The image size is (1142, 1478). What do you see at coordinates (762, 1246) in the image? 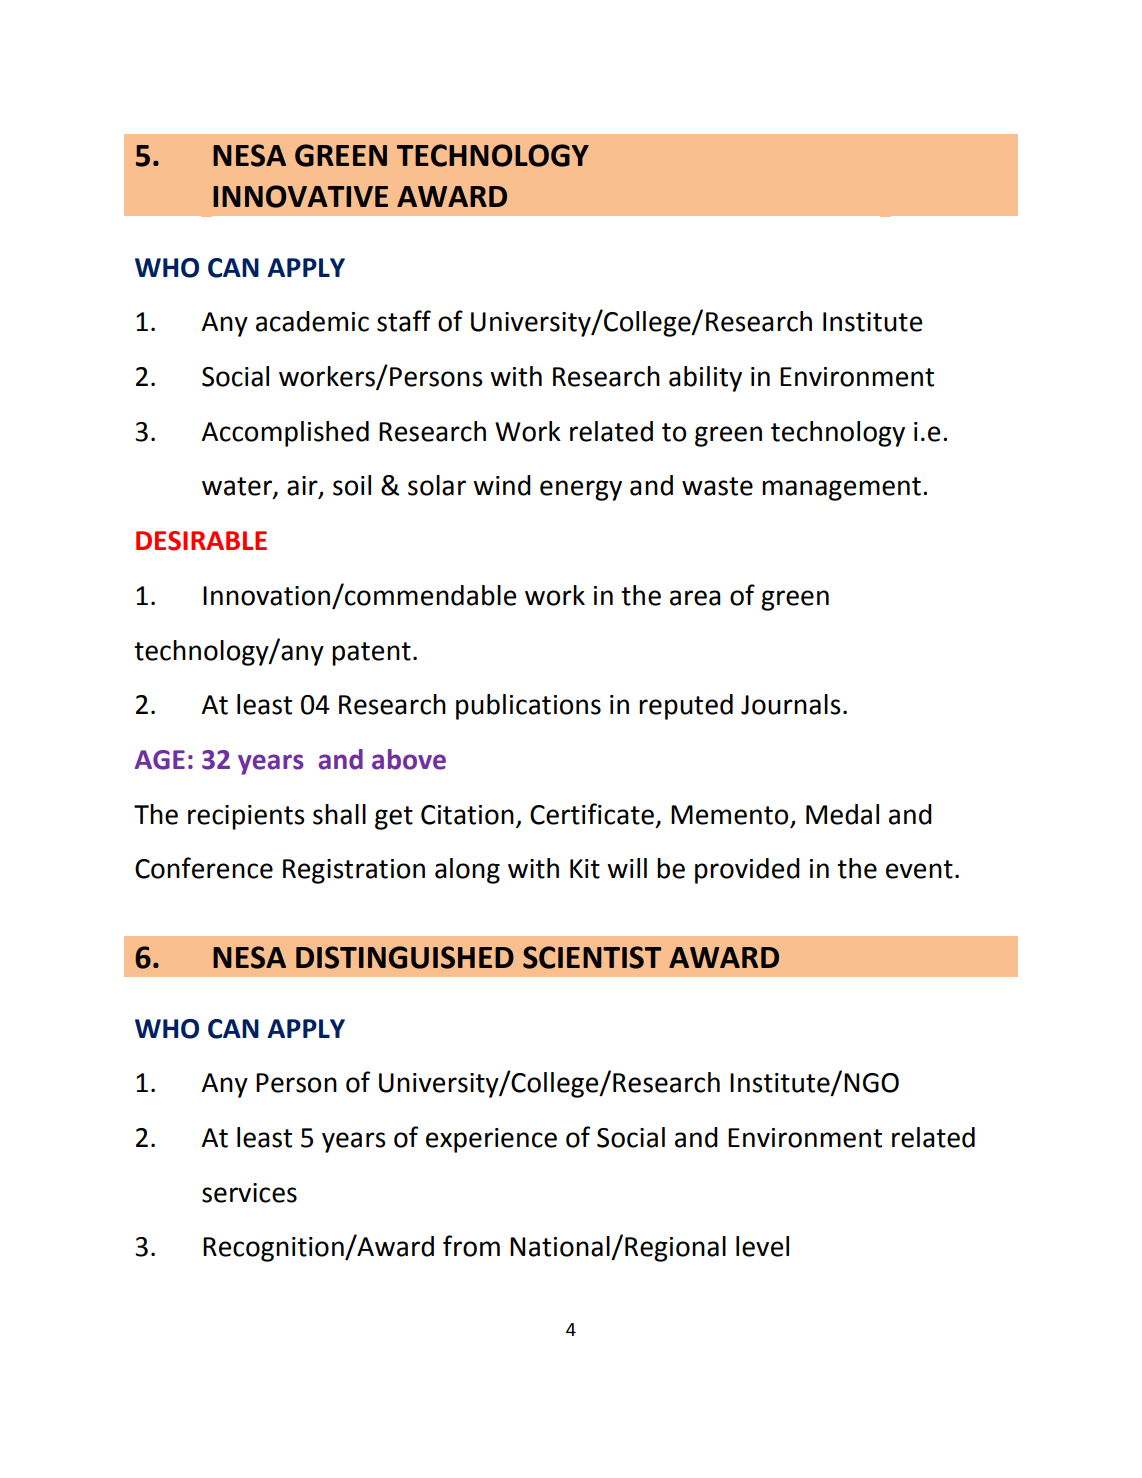
I see `level` at bounding box center [762, 1246].
